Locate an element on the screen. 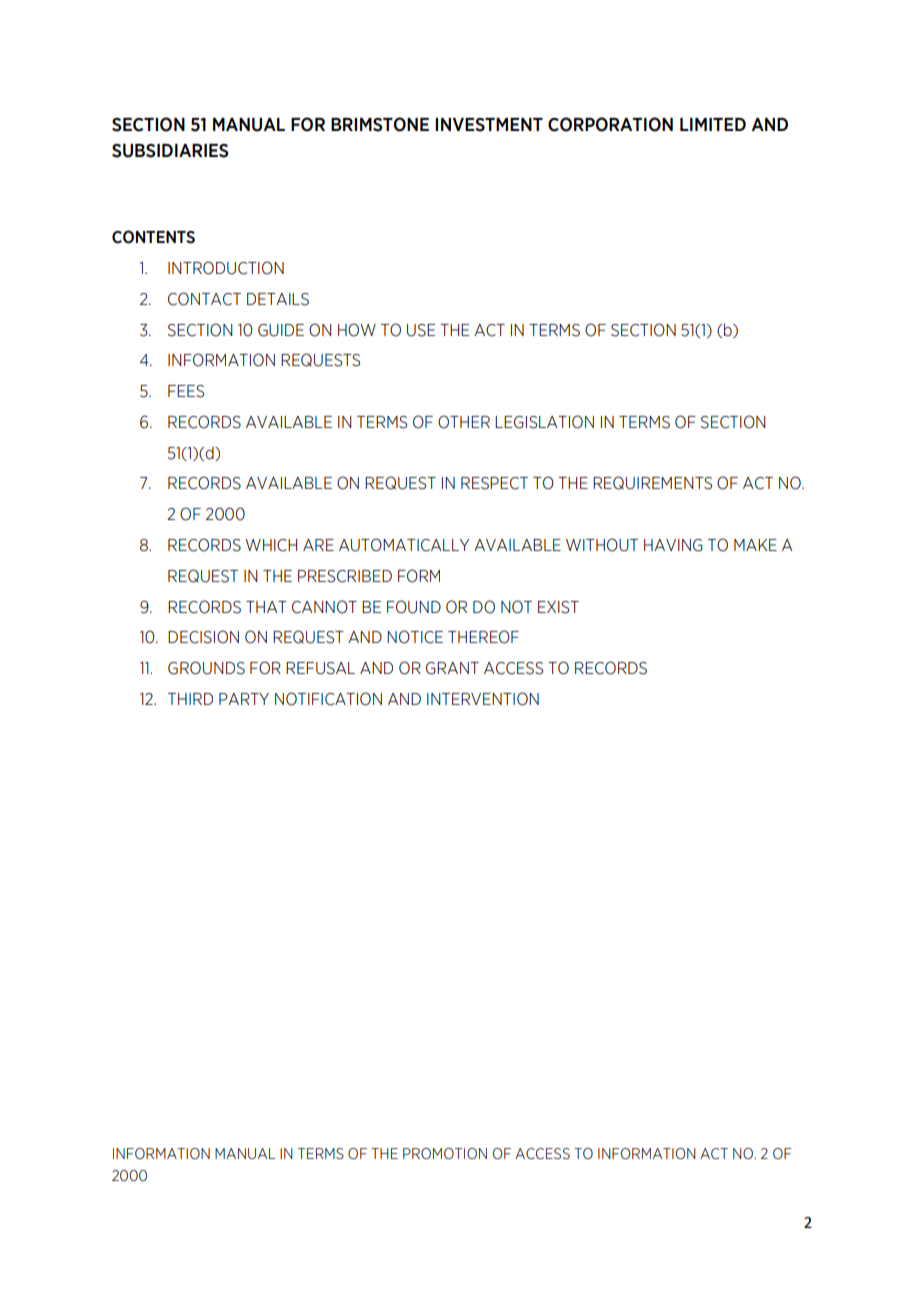 The width and height of the screenshot is (924, 1308). PROMOTION is located at coordinates (445, 1154).
